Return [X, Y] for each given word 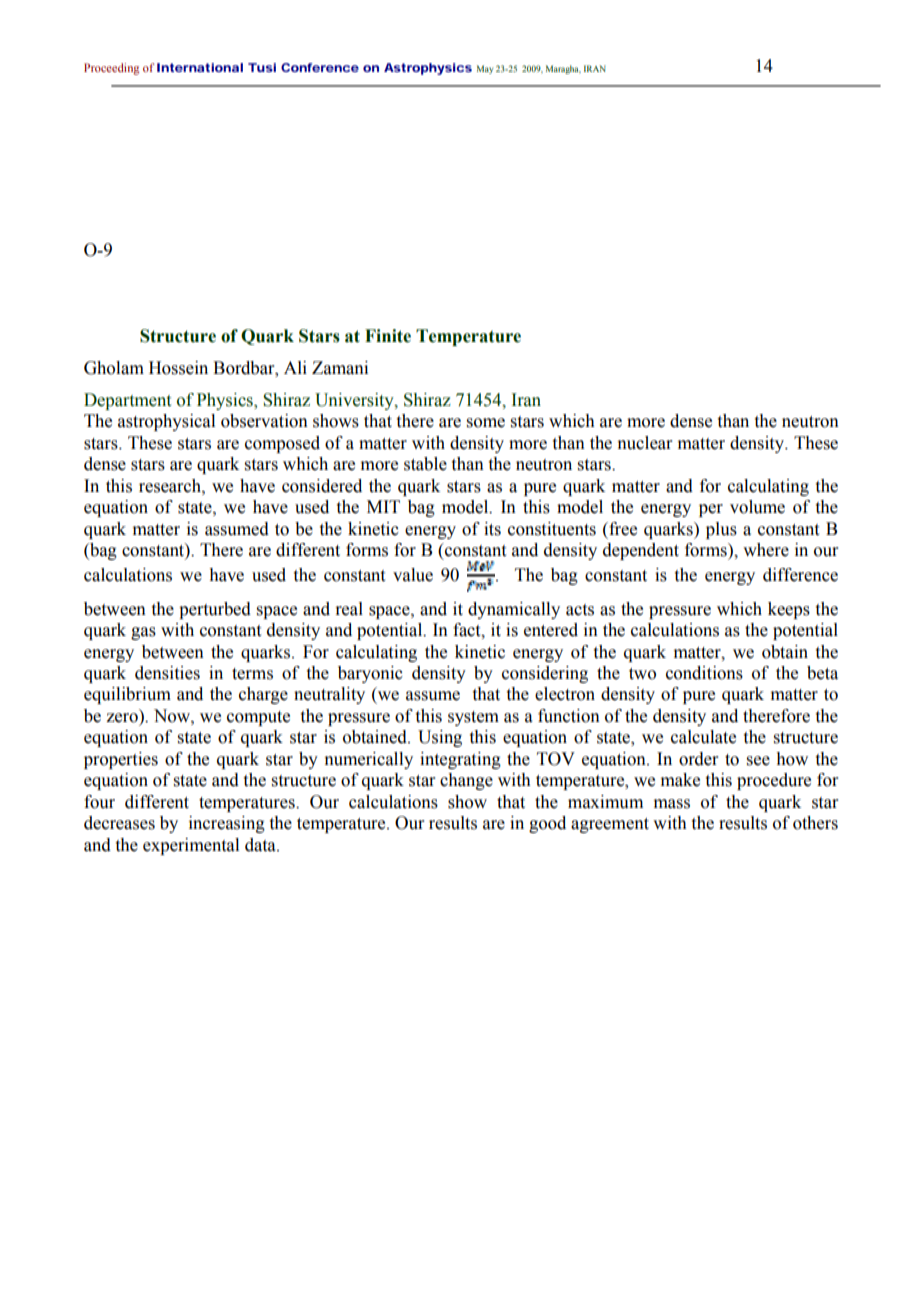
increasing [227, 824]
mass [672, 804]
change [466, 781]
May [485, 69]
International [200, 67]
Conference [320, 67]
